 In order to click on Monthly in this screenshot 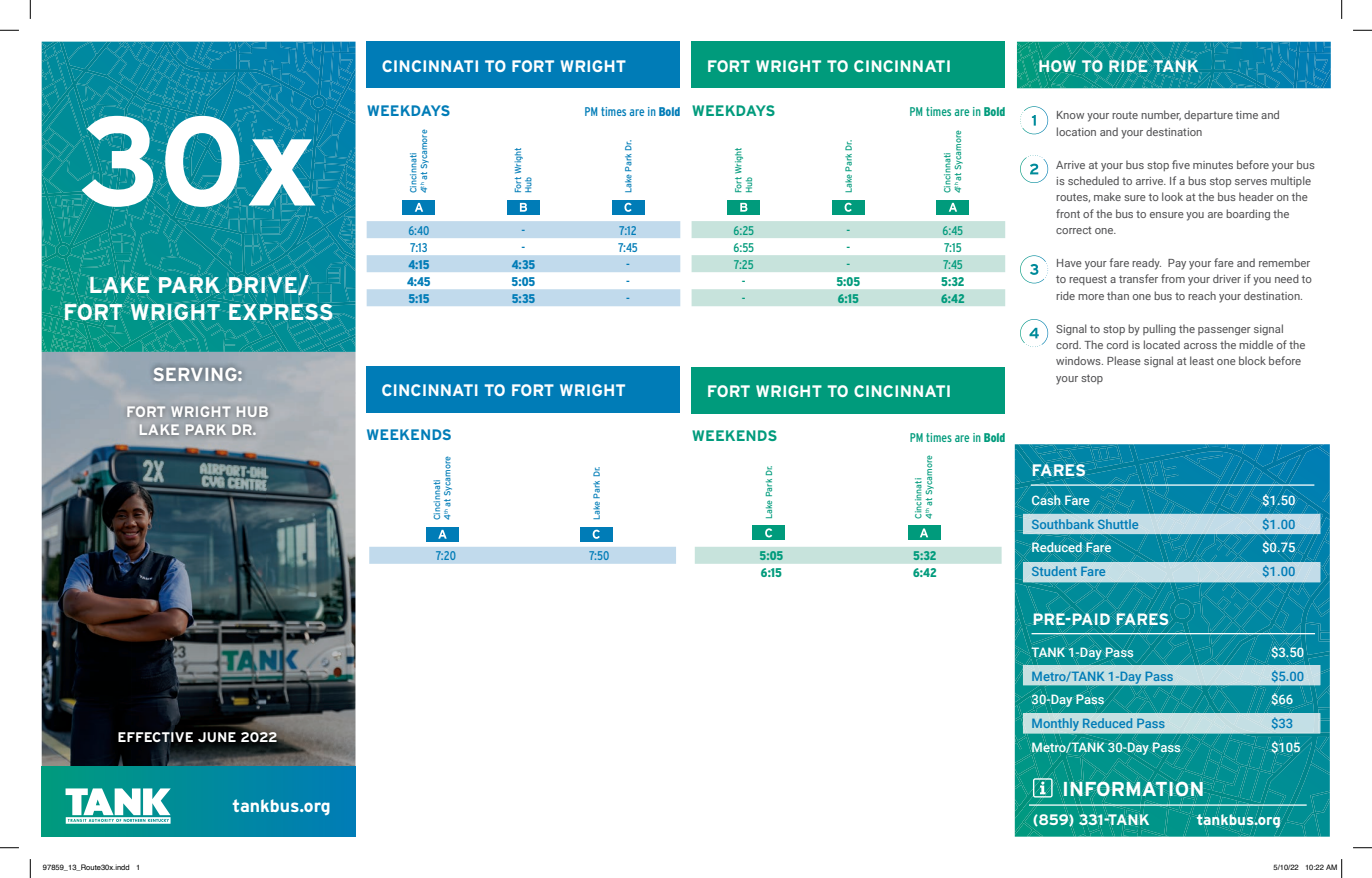, I will do `click(1055, 724)`.
